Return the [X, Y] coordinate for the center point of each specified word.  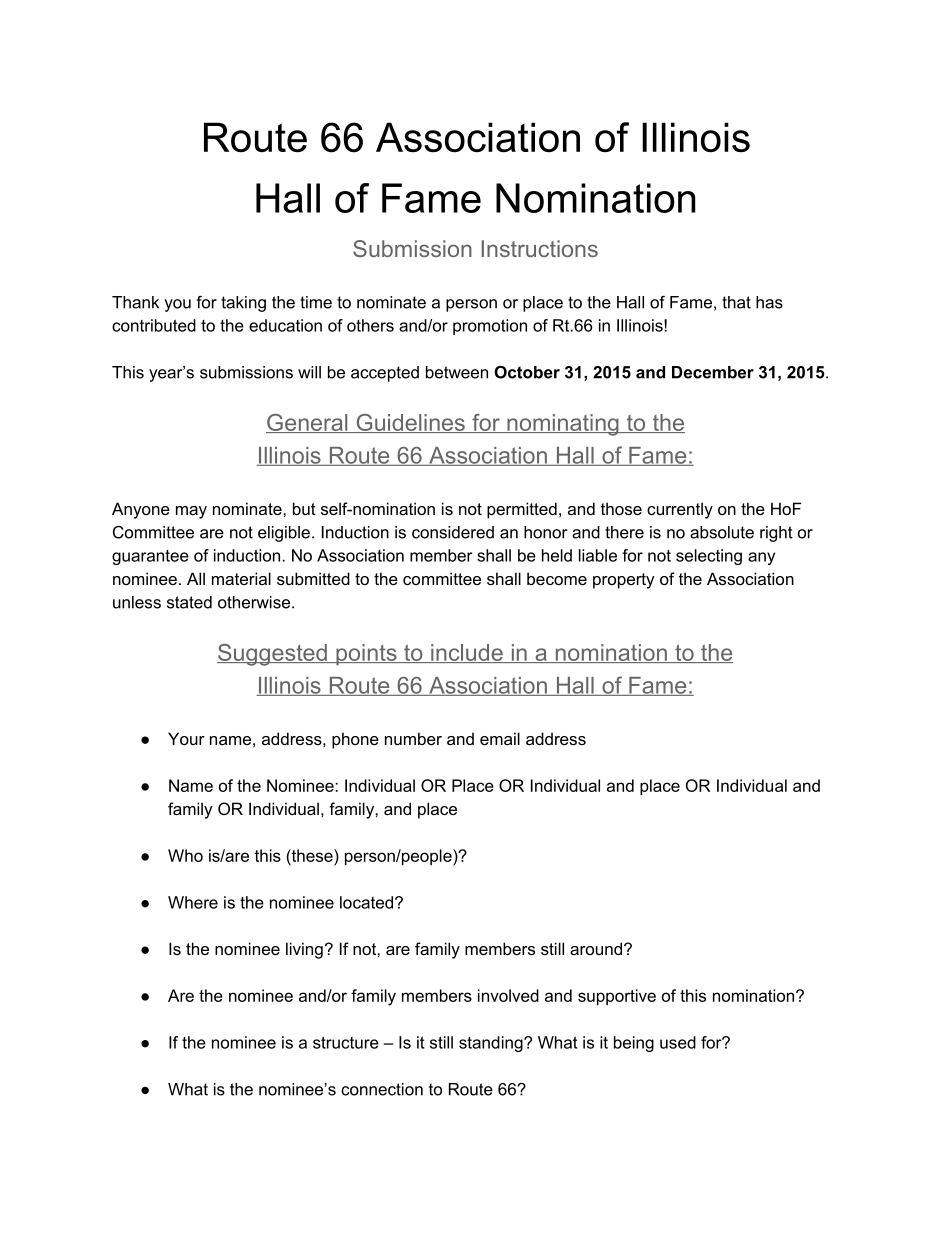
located [366, 902]
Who [185, 855]
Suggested [273, 655]
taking [243, 304]
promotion [490, 327]
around [596, 948]
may [191, 512]
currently [680, 510]
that [736, 302]
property [624, 581]
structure [346, 1042]
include [467, 653]
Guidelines [410, 423]
